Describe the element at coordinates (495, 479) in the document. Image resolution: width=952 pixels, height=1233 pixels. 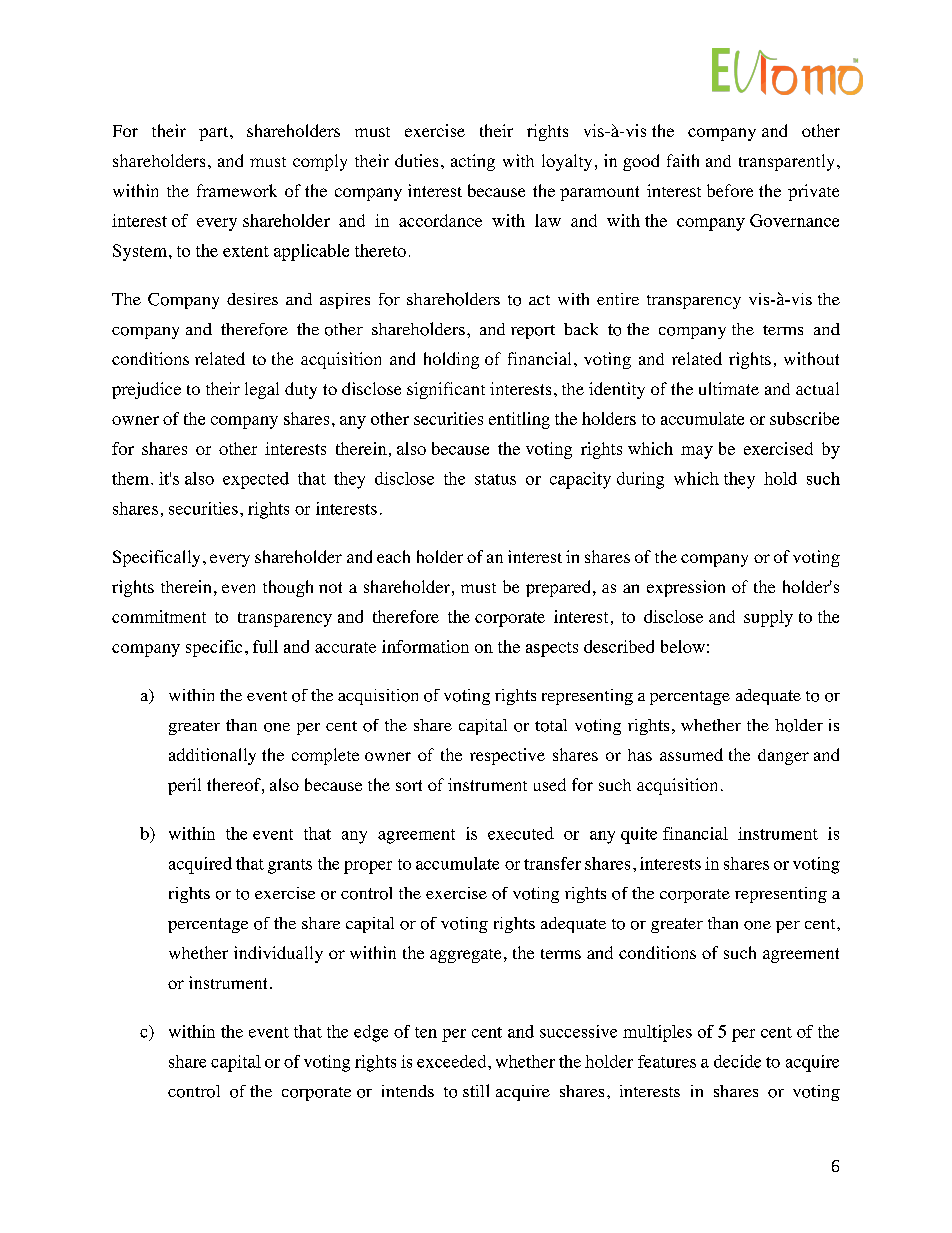
I see `status` at that location.
